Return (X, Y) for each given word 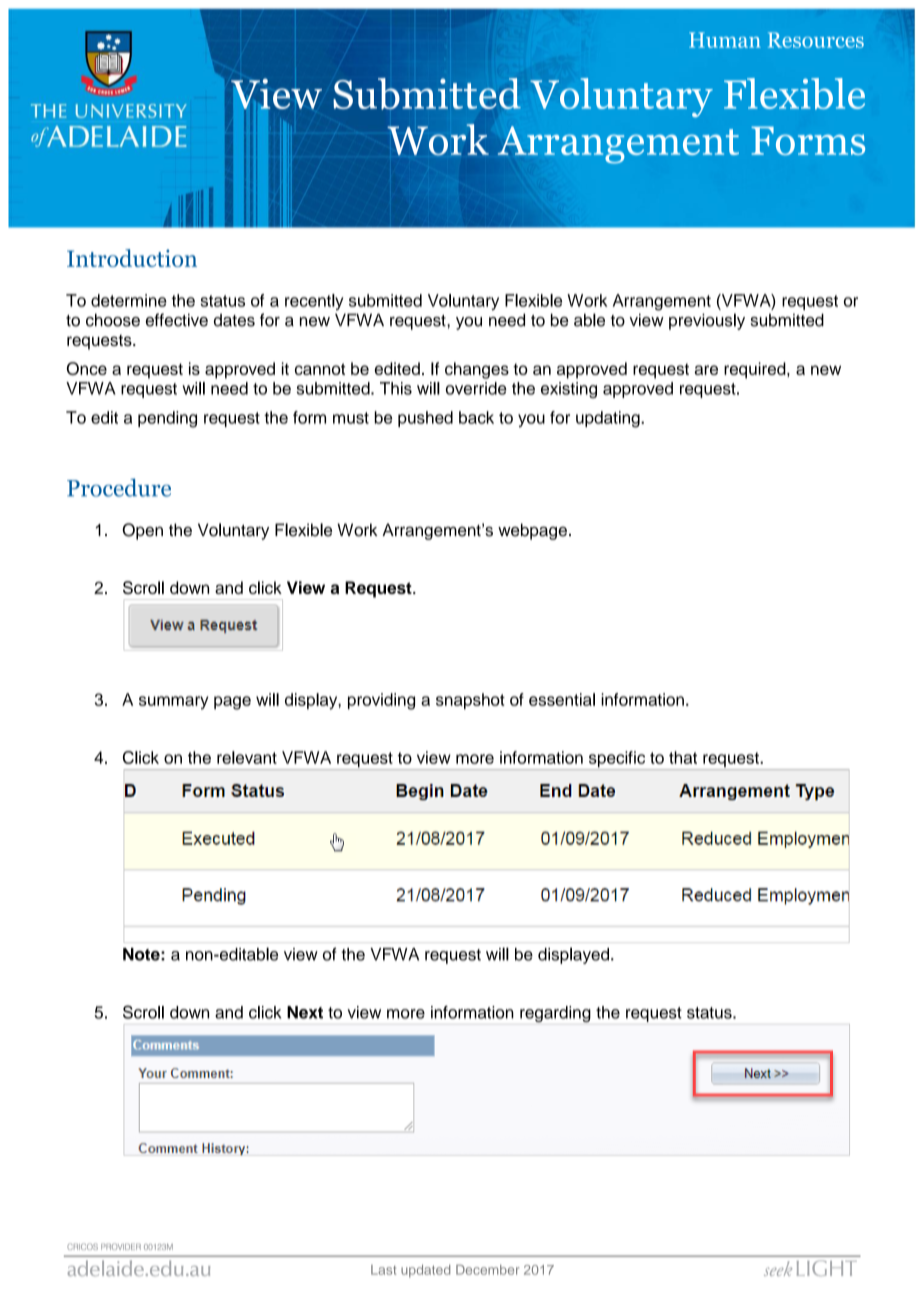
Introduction (132, 258)
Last (383, 1270)
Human (725, 40)
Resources (816, 40)
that (683, 757)
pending (167, 419)
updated (425, 1271)
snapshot (470, 701)
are (706, 370)
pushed (425, 419)
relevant (247, 757)
